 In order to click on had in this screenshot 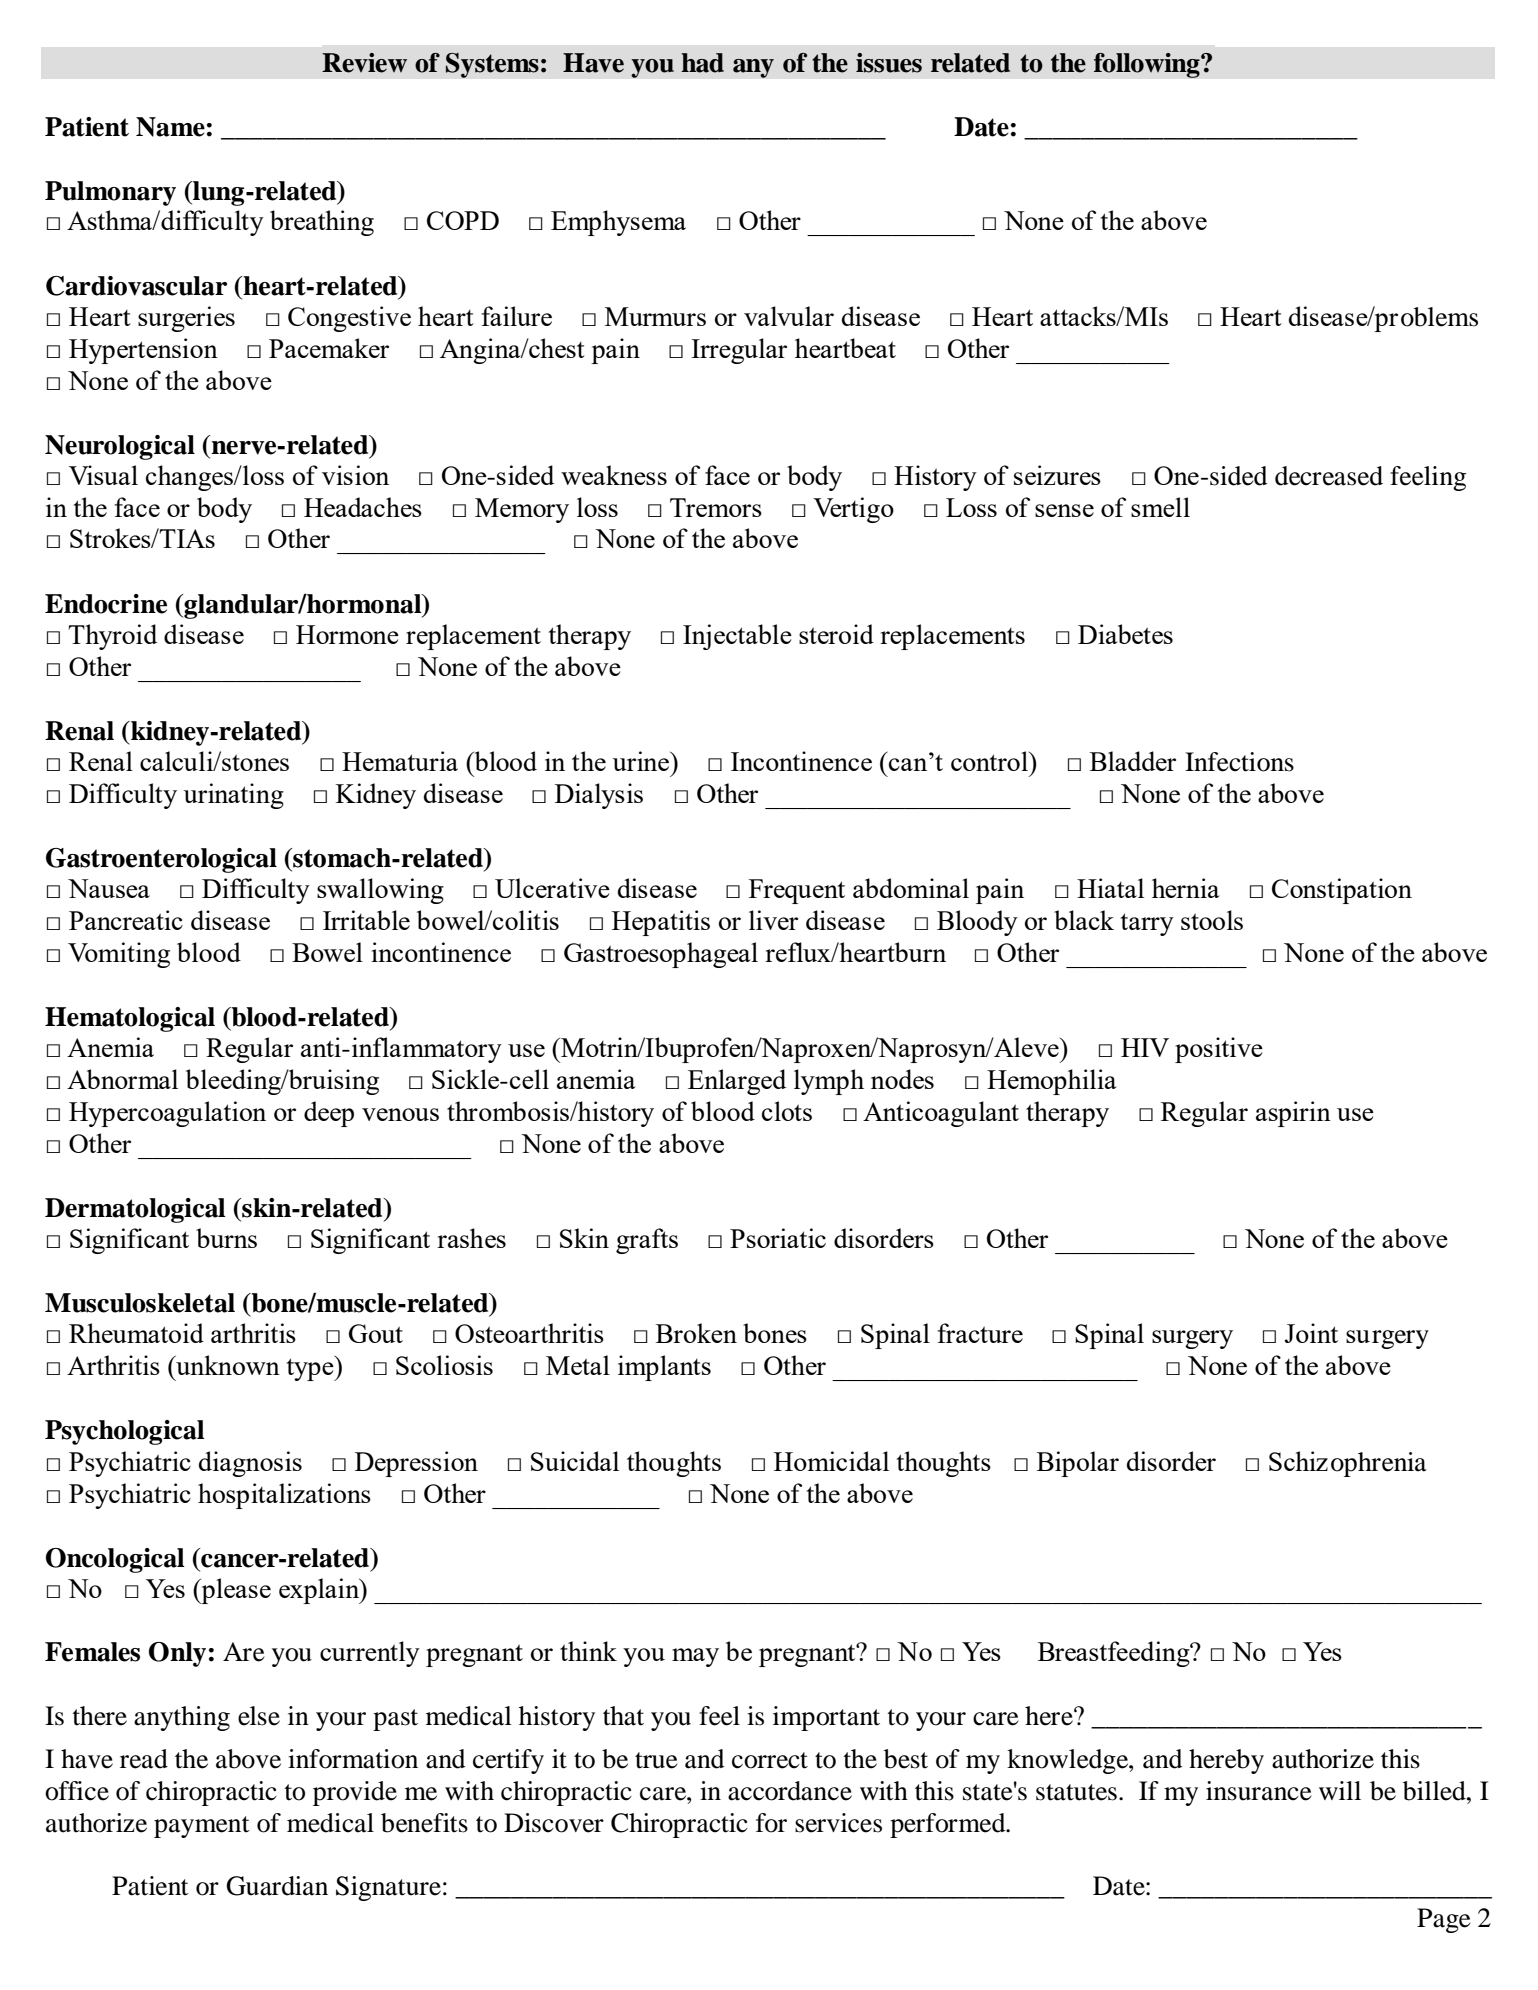, I will do `click(702, 63)`.
